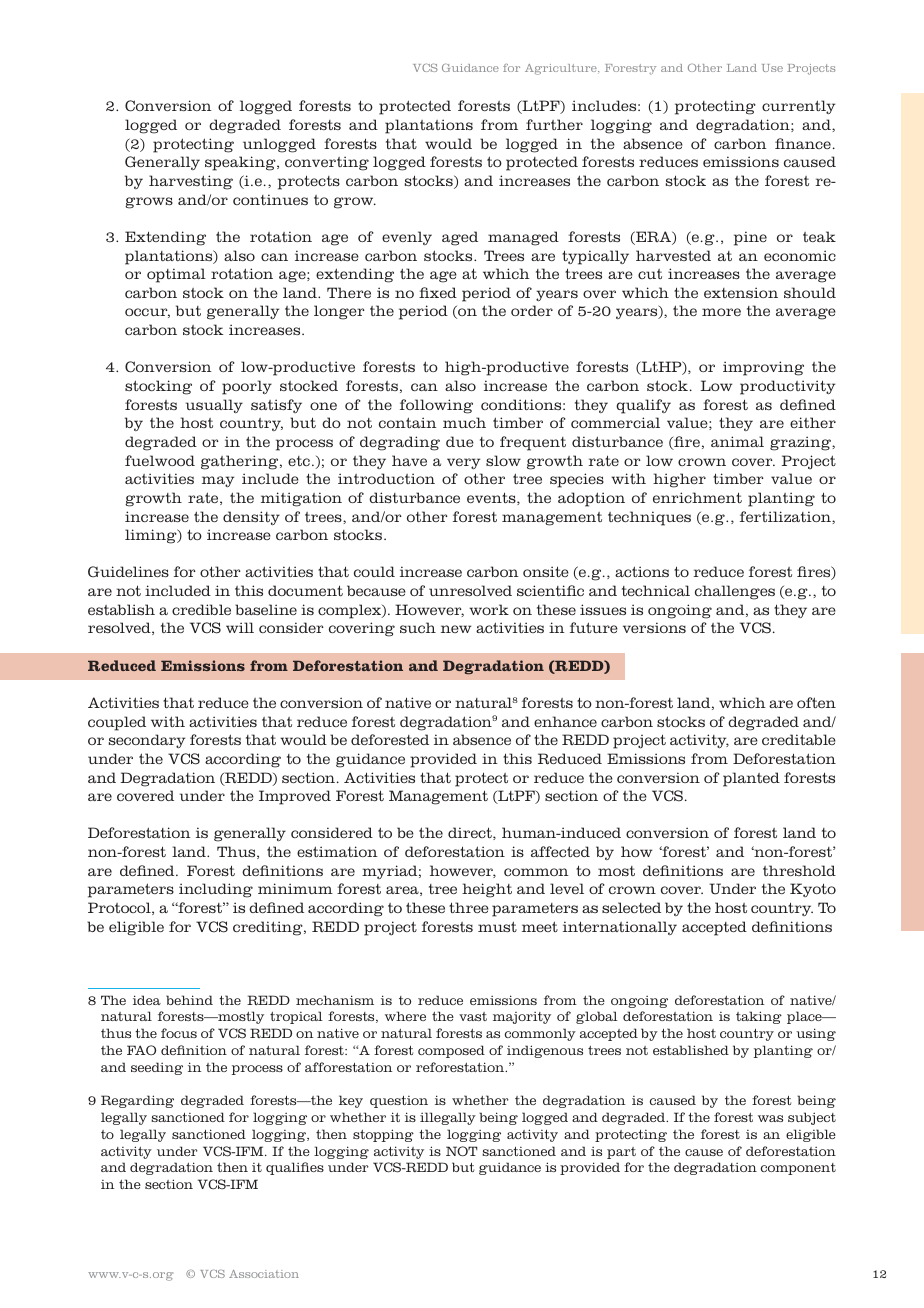 The width and height of the screenshot is (924, 1308). I want to click on challenges, so click(735, 592).
